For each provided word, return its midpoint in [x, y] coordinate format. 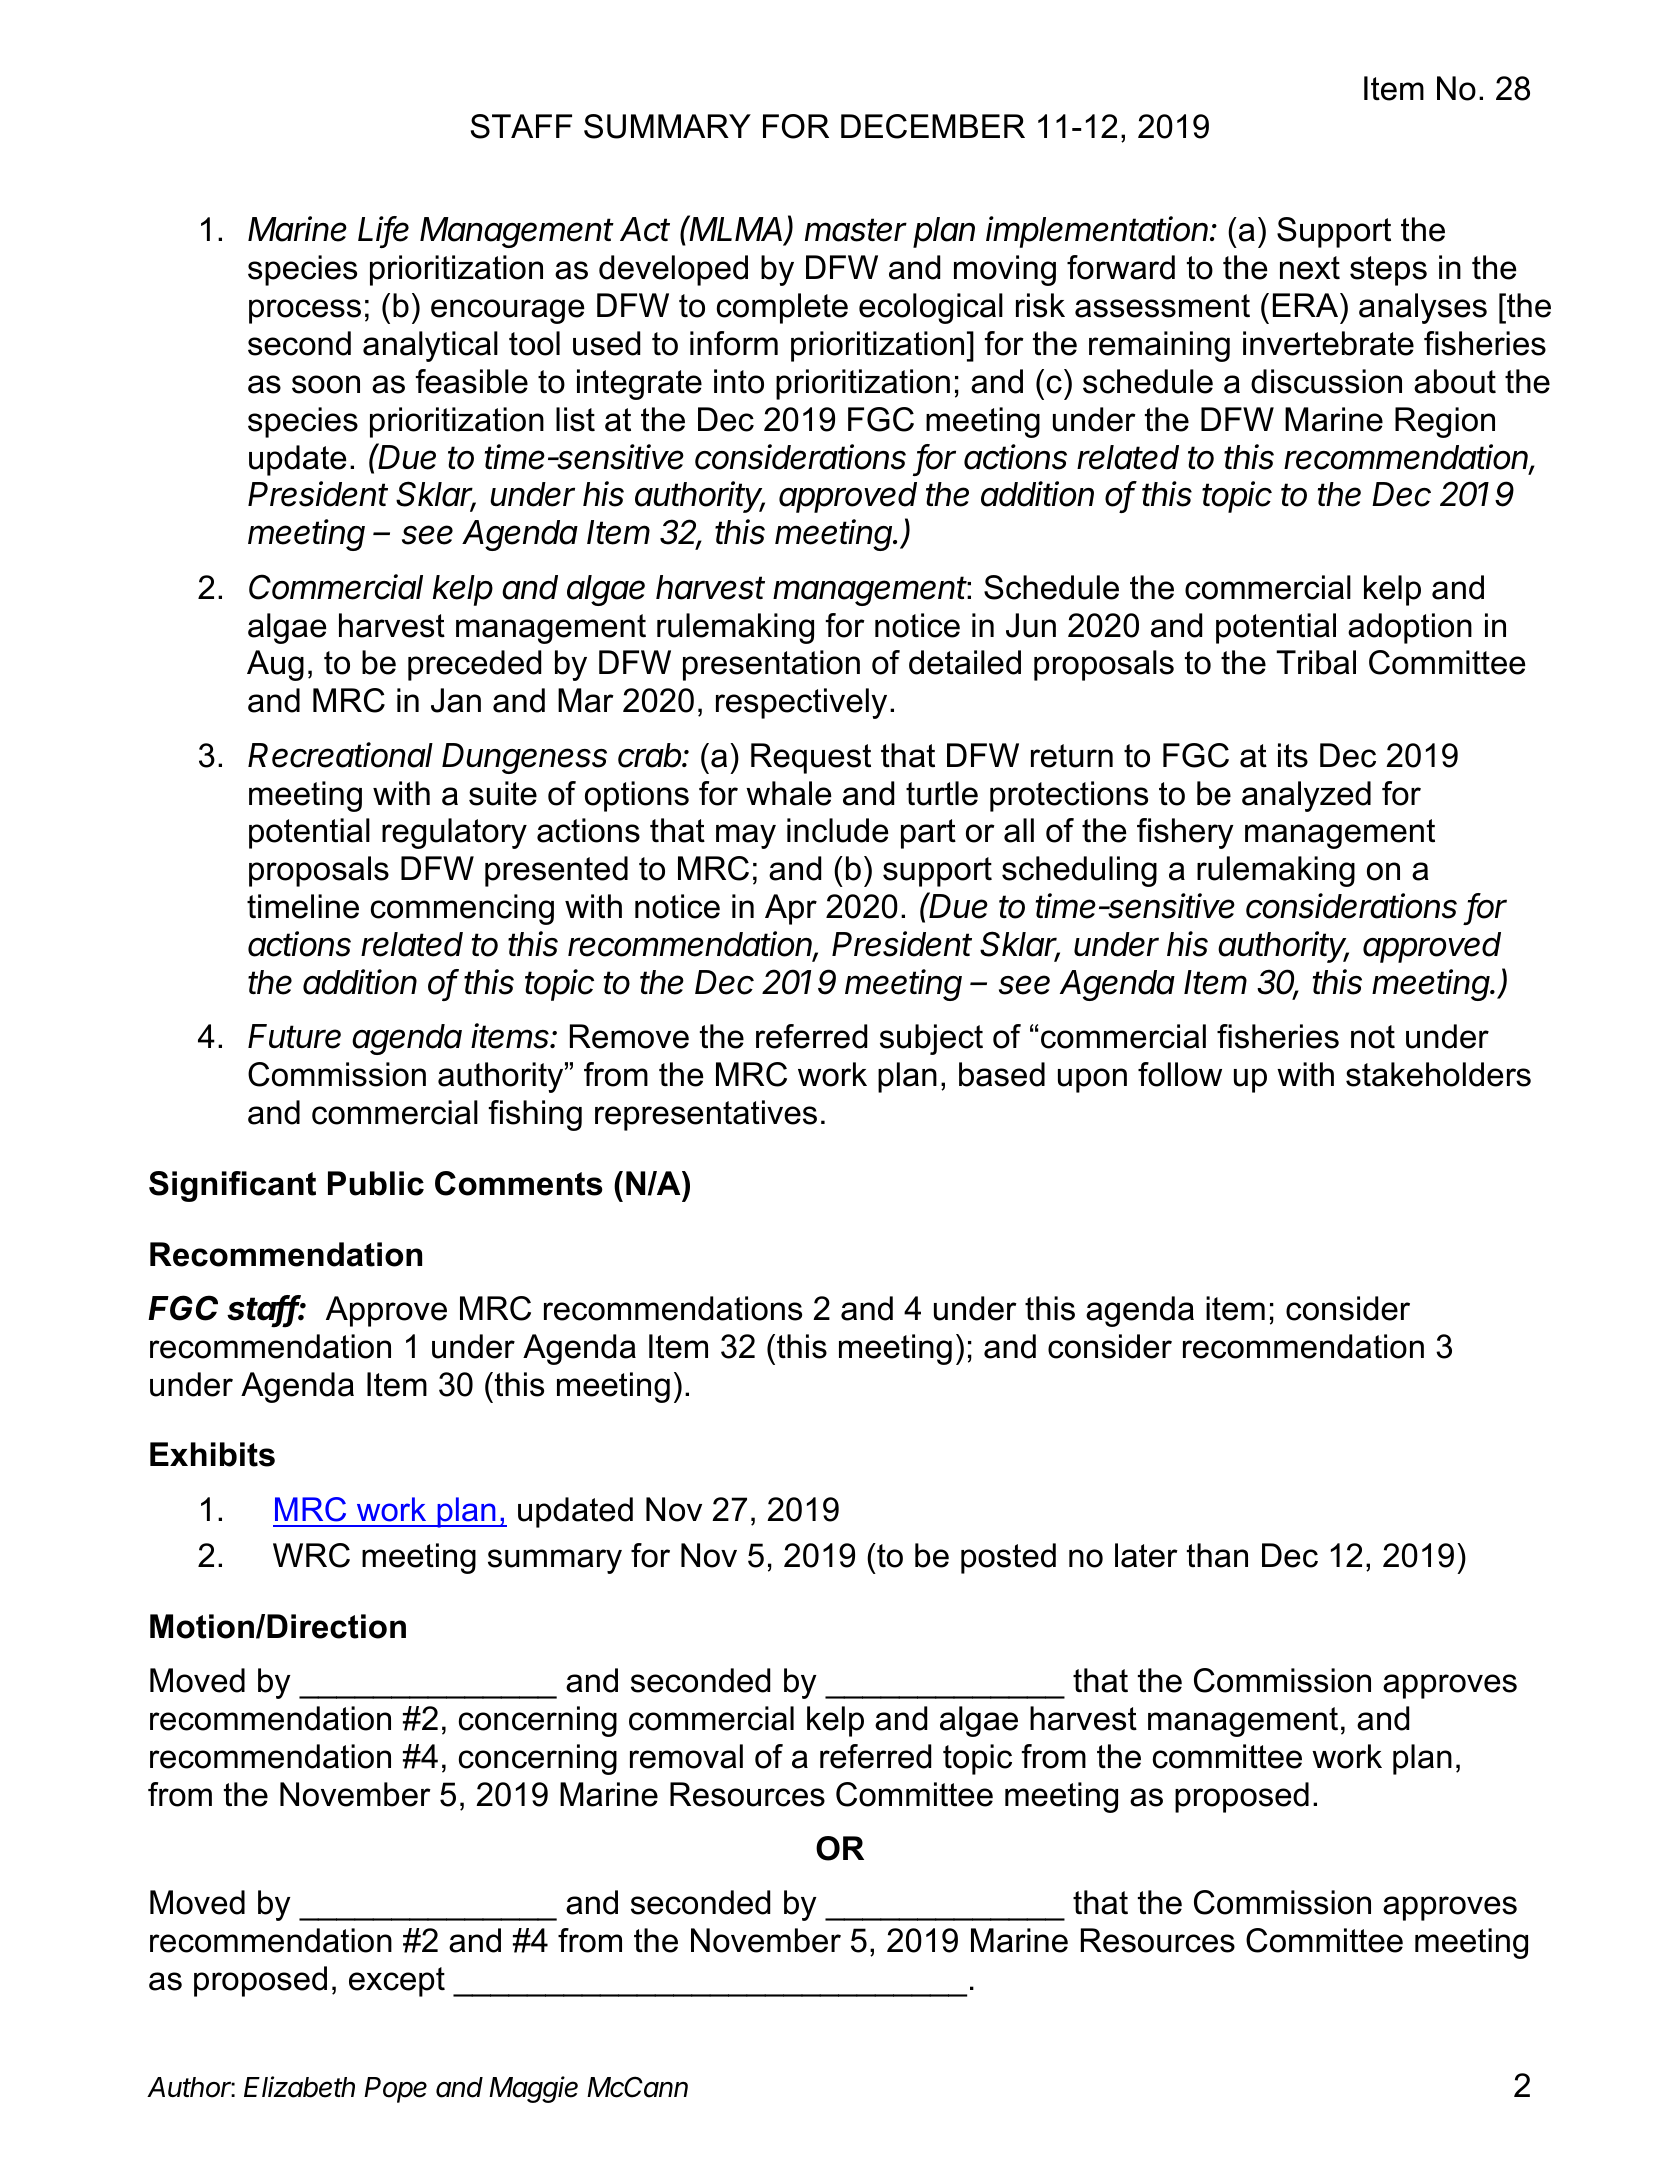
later [1146, 1555]
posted [1008, 1558]
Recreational [340, 755]
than [1217, 1555]
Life [383, 230]
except [397, 1982]
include [838, 830]
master [856, 230]
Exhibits [212, 1454]
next [1310, 268]
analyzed [1306, 796]
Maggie [533, 2089]
